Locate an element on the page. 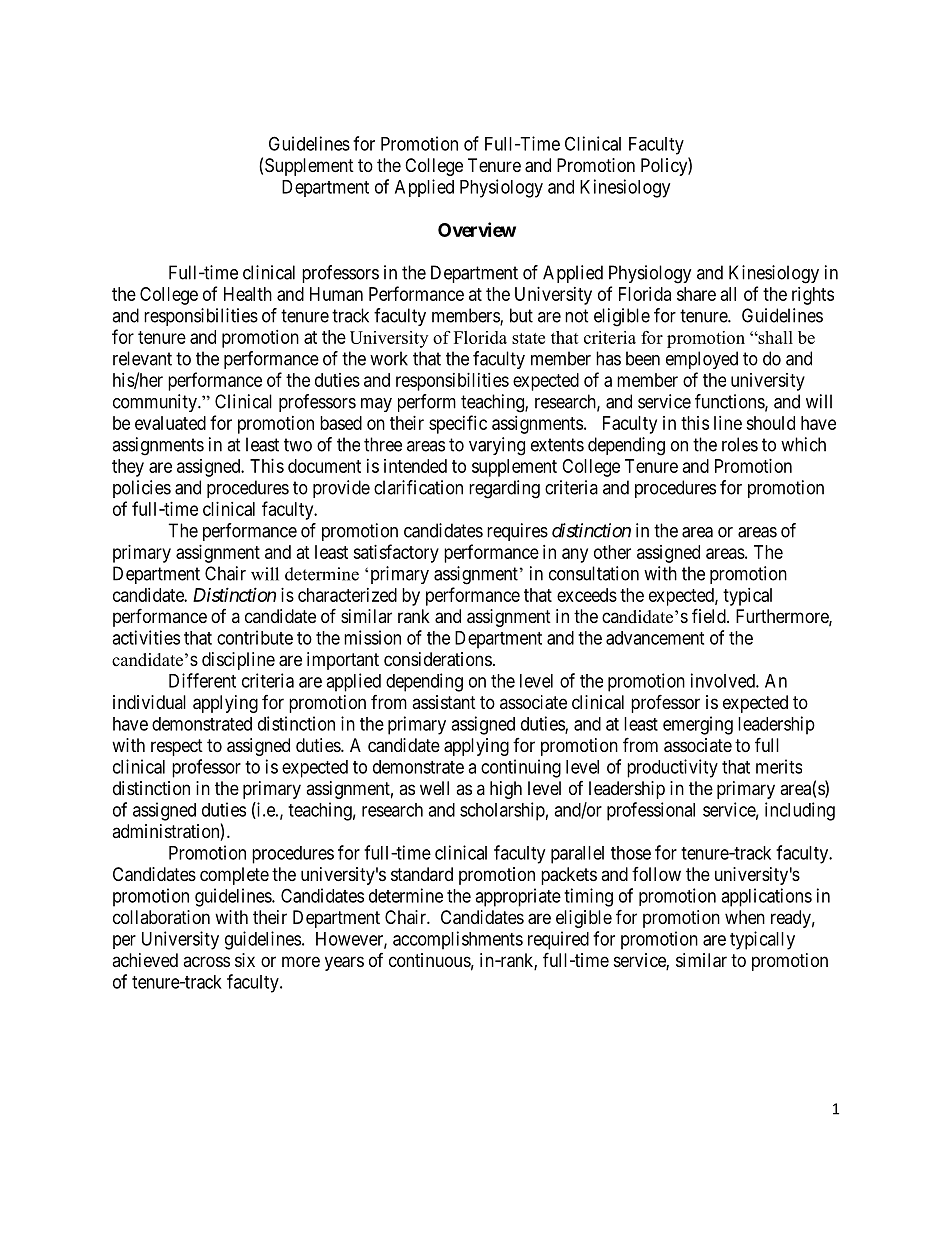 The image size is (952, 1233). considerations is located at coordinates (438, 659).
